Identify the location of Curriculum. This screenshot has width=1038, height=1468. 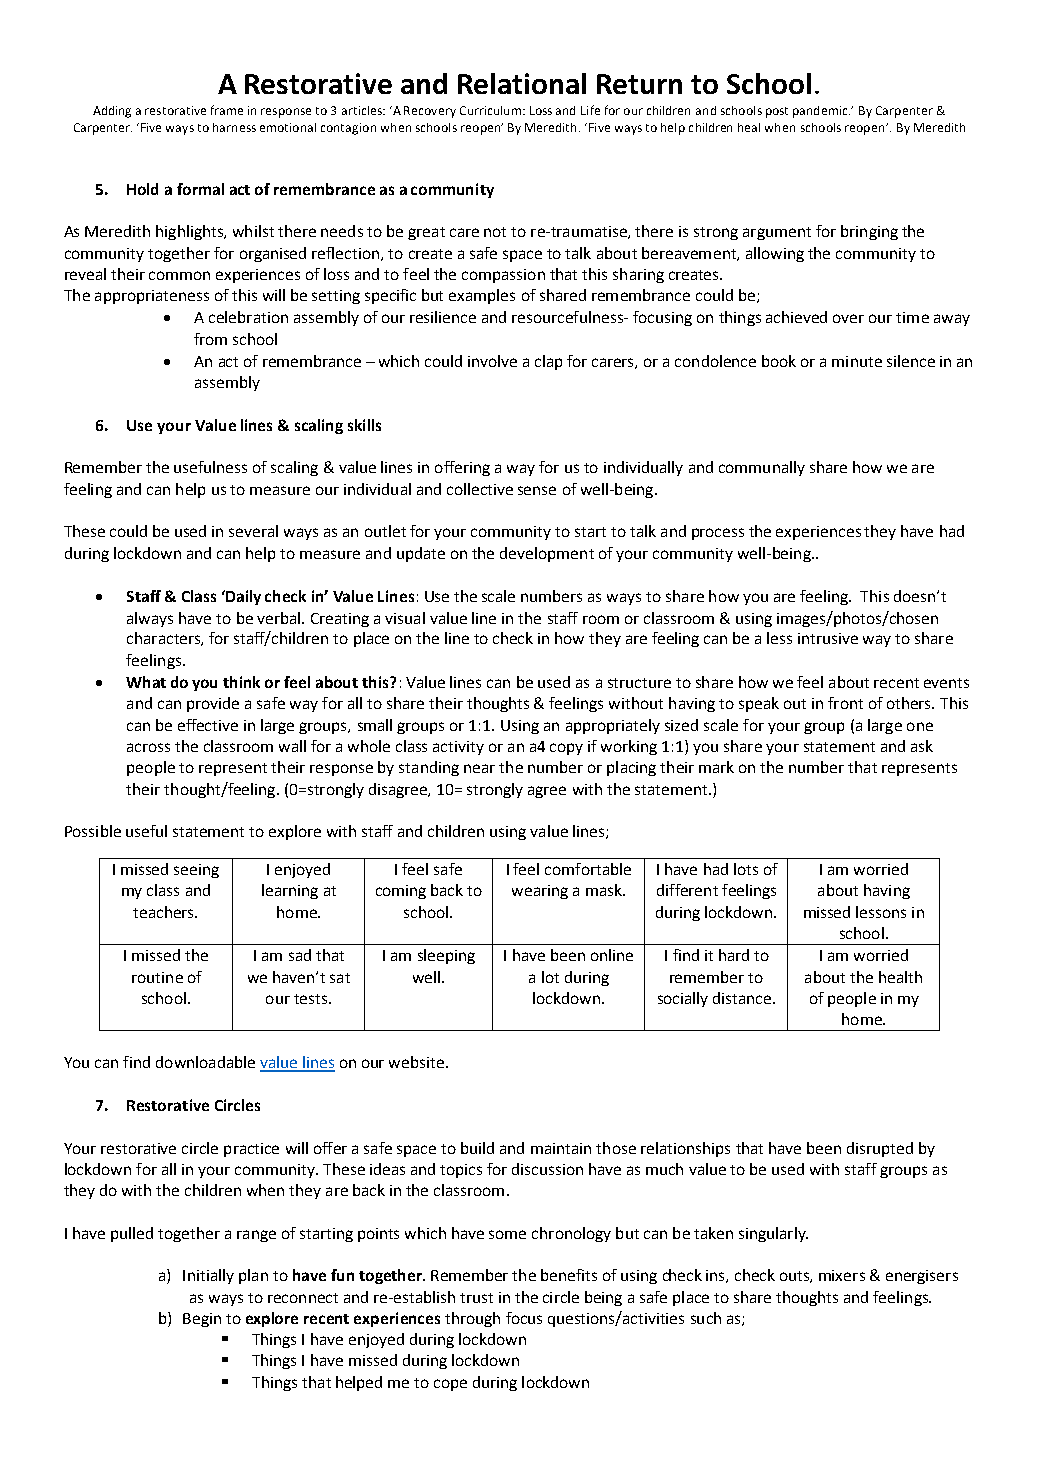
(490, 110).
